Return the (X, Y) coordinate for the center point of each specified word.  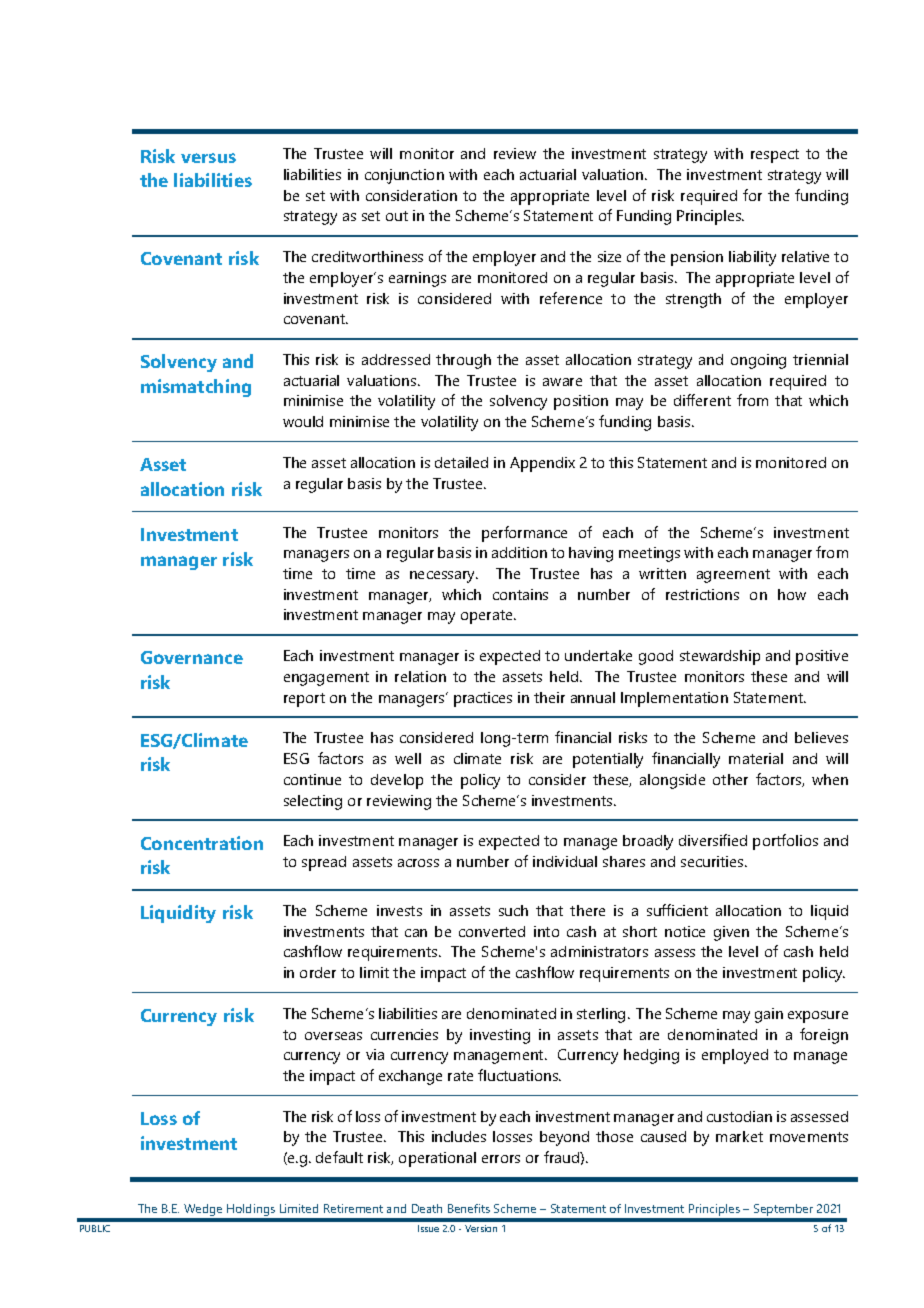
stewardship (720, 657)
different (702, 400)
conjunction (404, 176)
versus (208, 158)
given (731, 933)
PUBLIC (95, 1228)
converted (492, 931)
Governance (192, 657)
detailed (461, 462)
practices (483, 699)
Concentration (202, 843)
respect (775, 156)
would (303, 421)
